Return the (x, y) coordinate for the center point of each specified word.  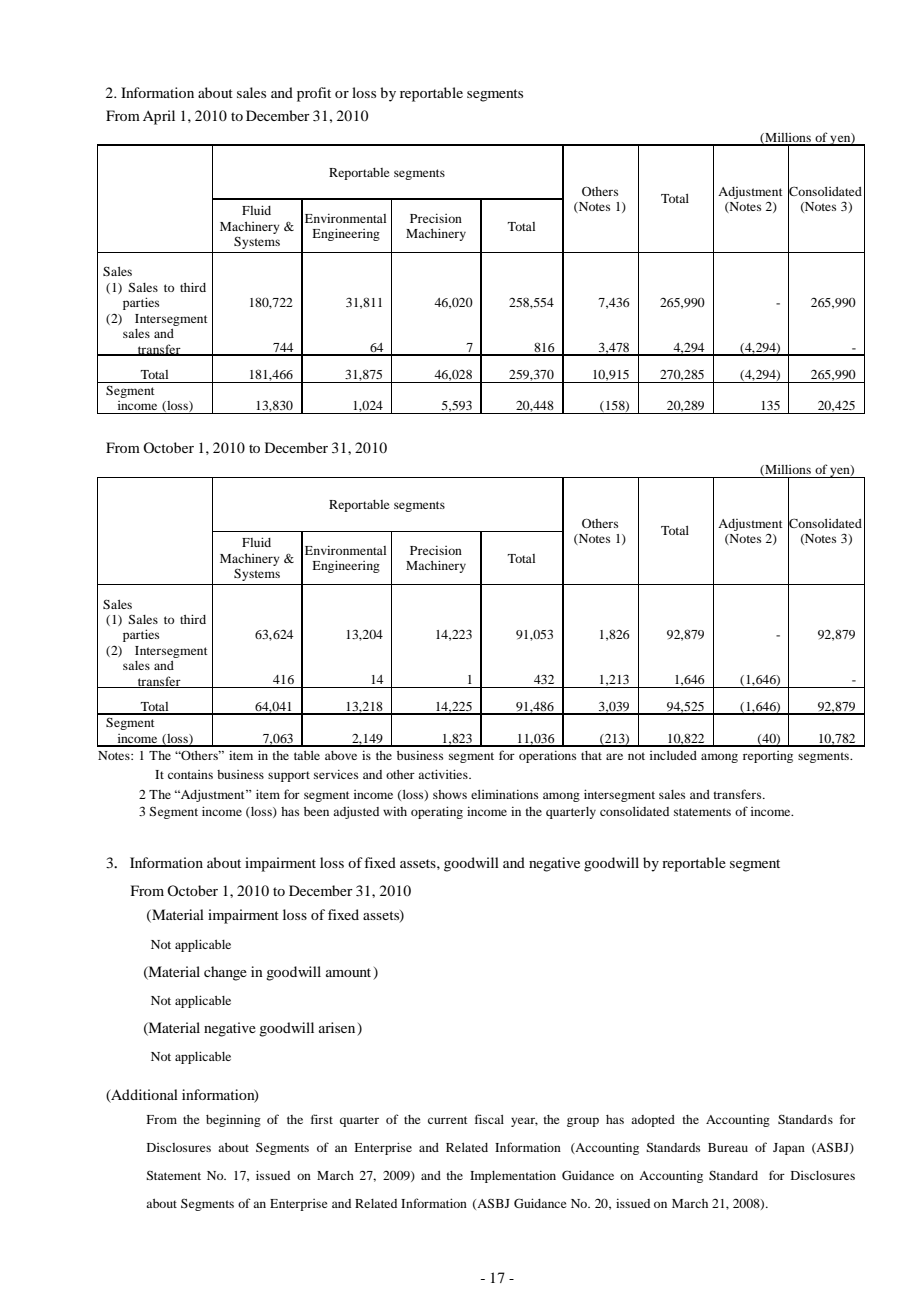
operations (547, 756)
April (159, 117)
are (614, 756)
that (591, 755)
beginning (233, 1120)
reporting (768, 757)
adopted (653, 1121)
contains (190, 774)
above (341, 755)
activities (444, 774)
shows (450, 794)
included (673, 755)
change (225, 973)
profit (314, 94)
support (289, 776)
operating (437, 812)
